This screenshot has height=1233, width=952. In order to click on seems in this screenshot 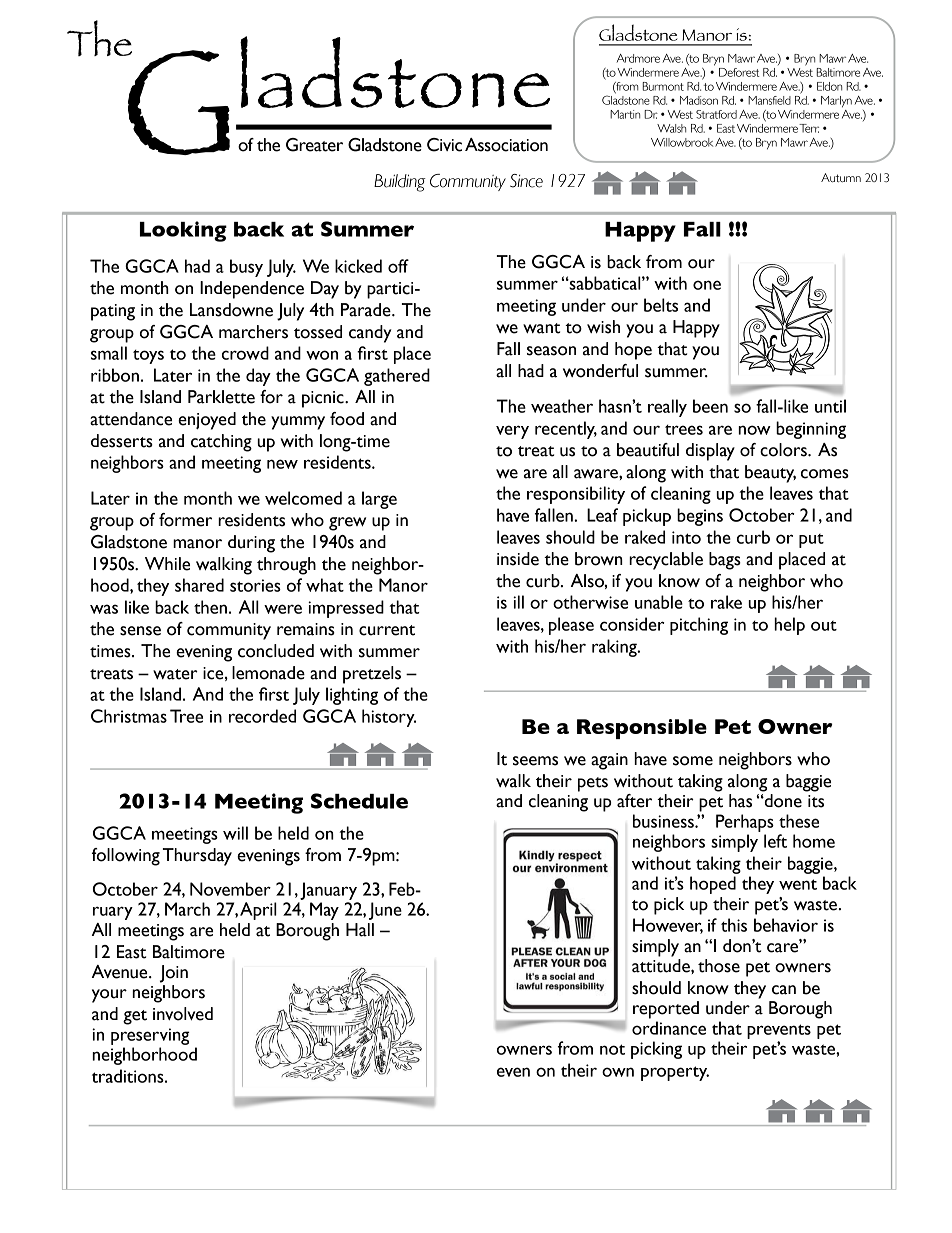, I will do `click(535, 761)`.
